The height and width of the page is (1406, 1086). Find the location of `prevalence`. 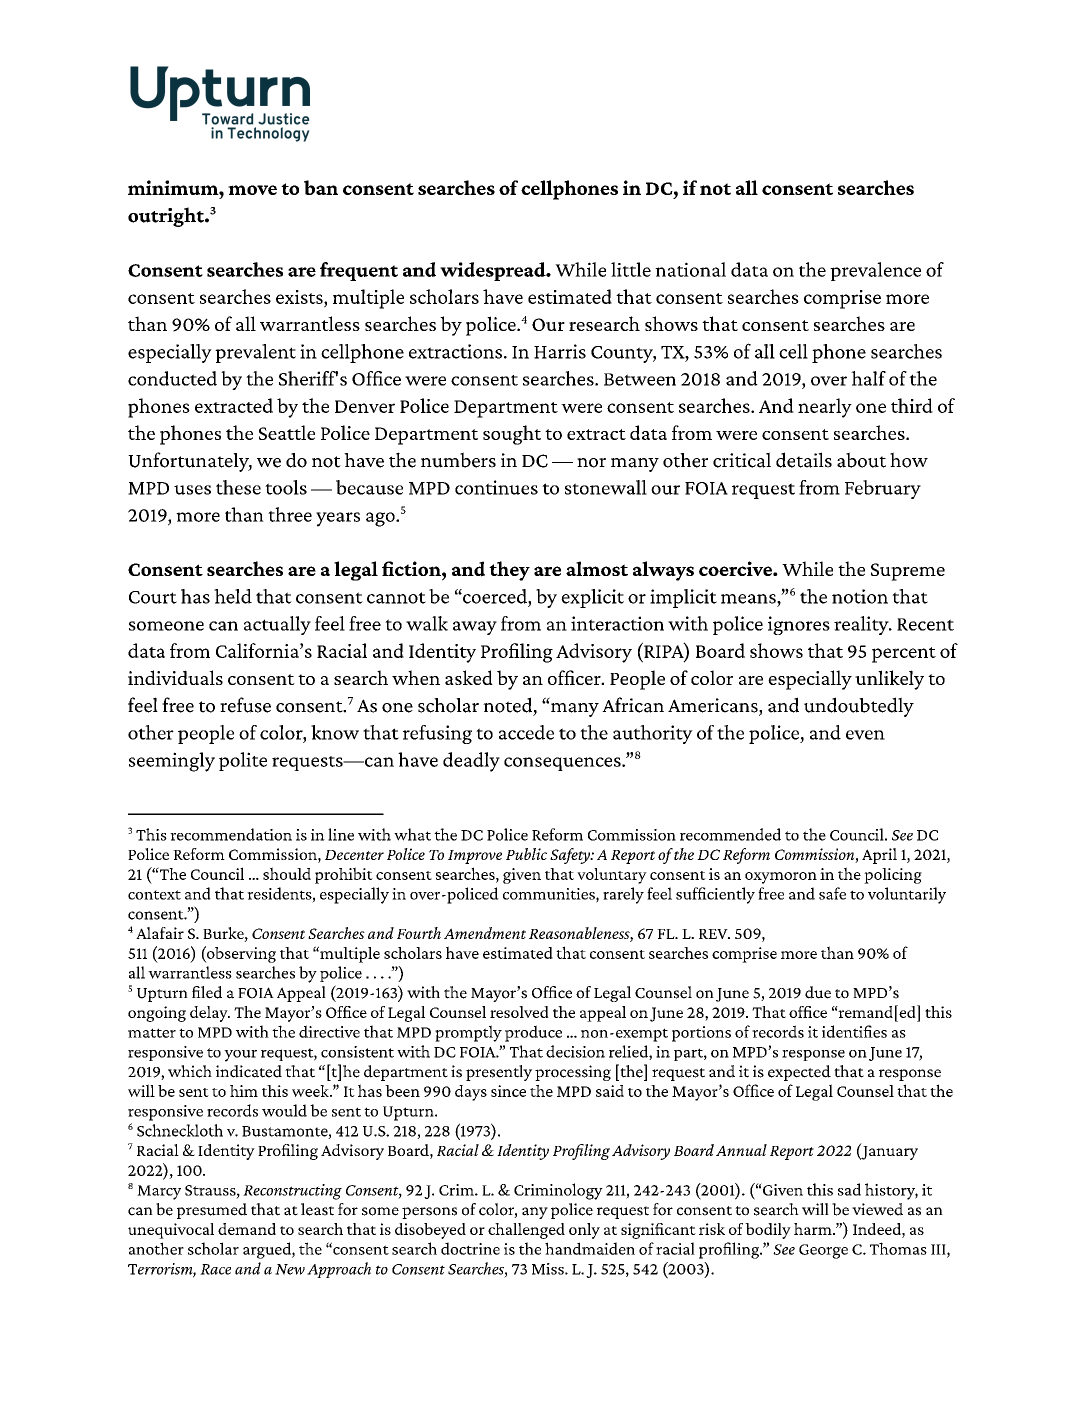

prevalence is located at coordinates (875, 271).
